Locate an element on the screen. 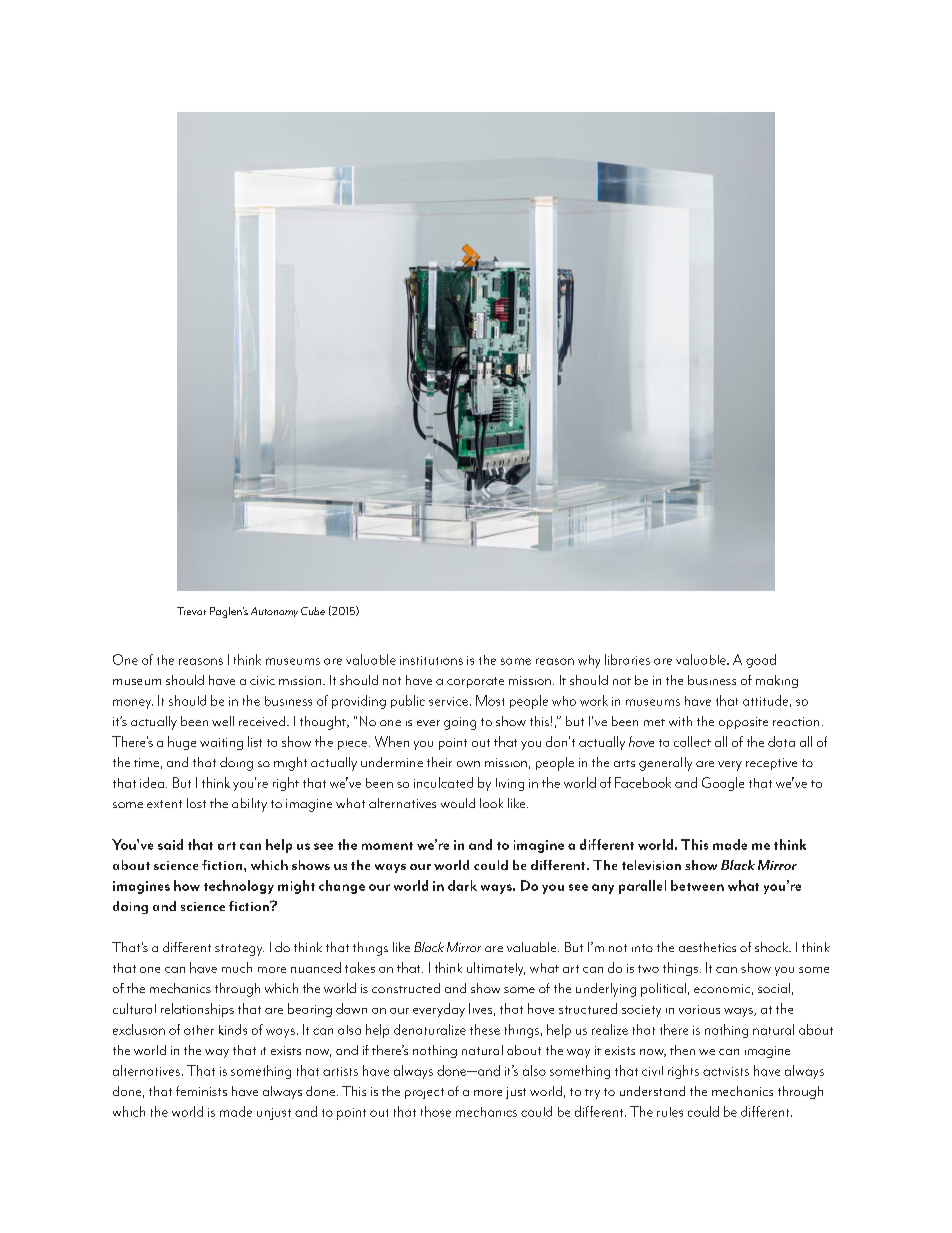  collect is located at coordinates (692, 741).
